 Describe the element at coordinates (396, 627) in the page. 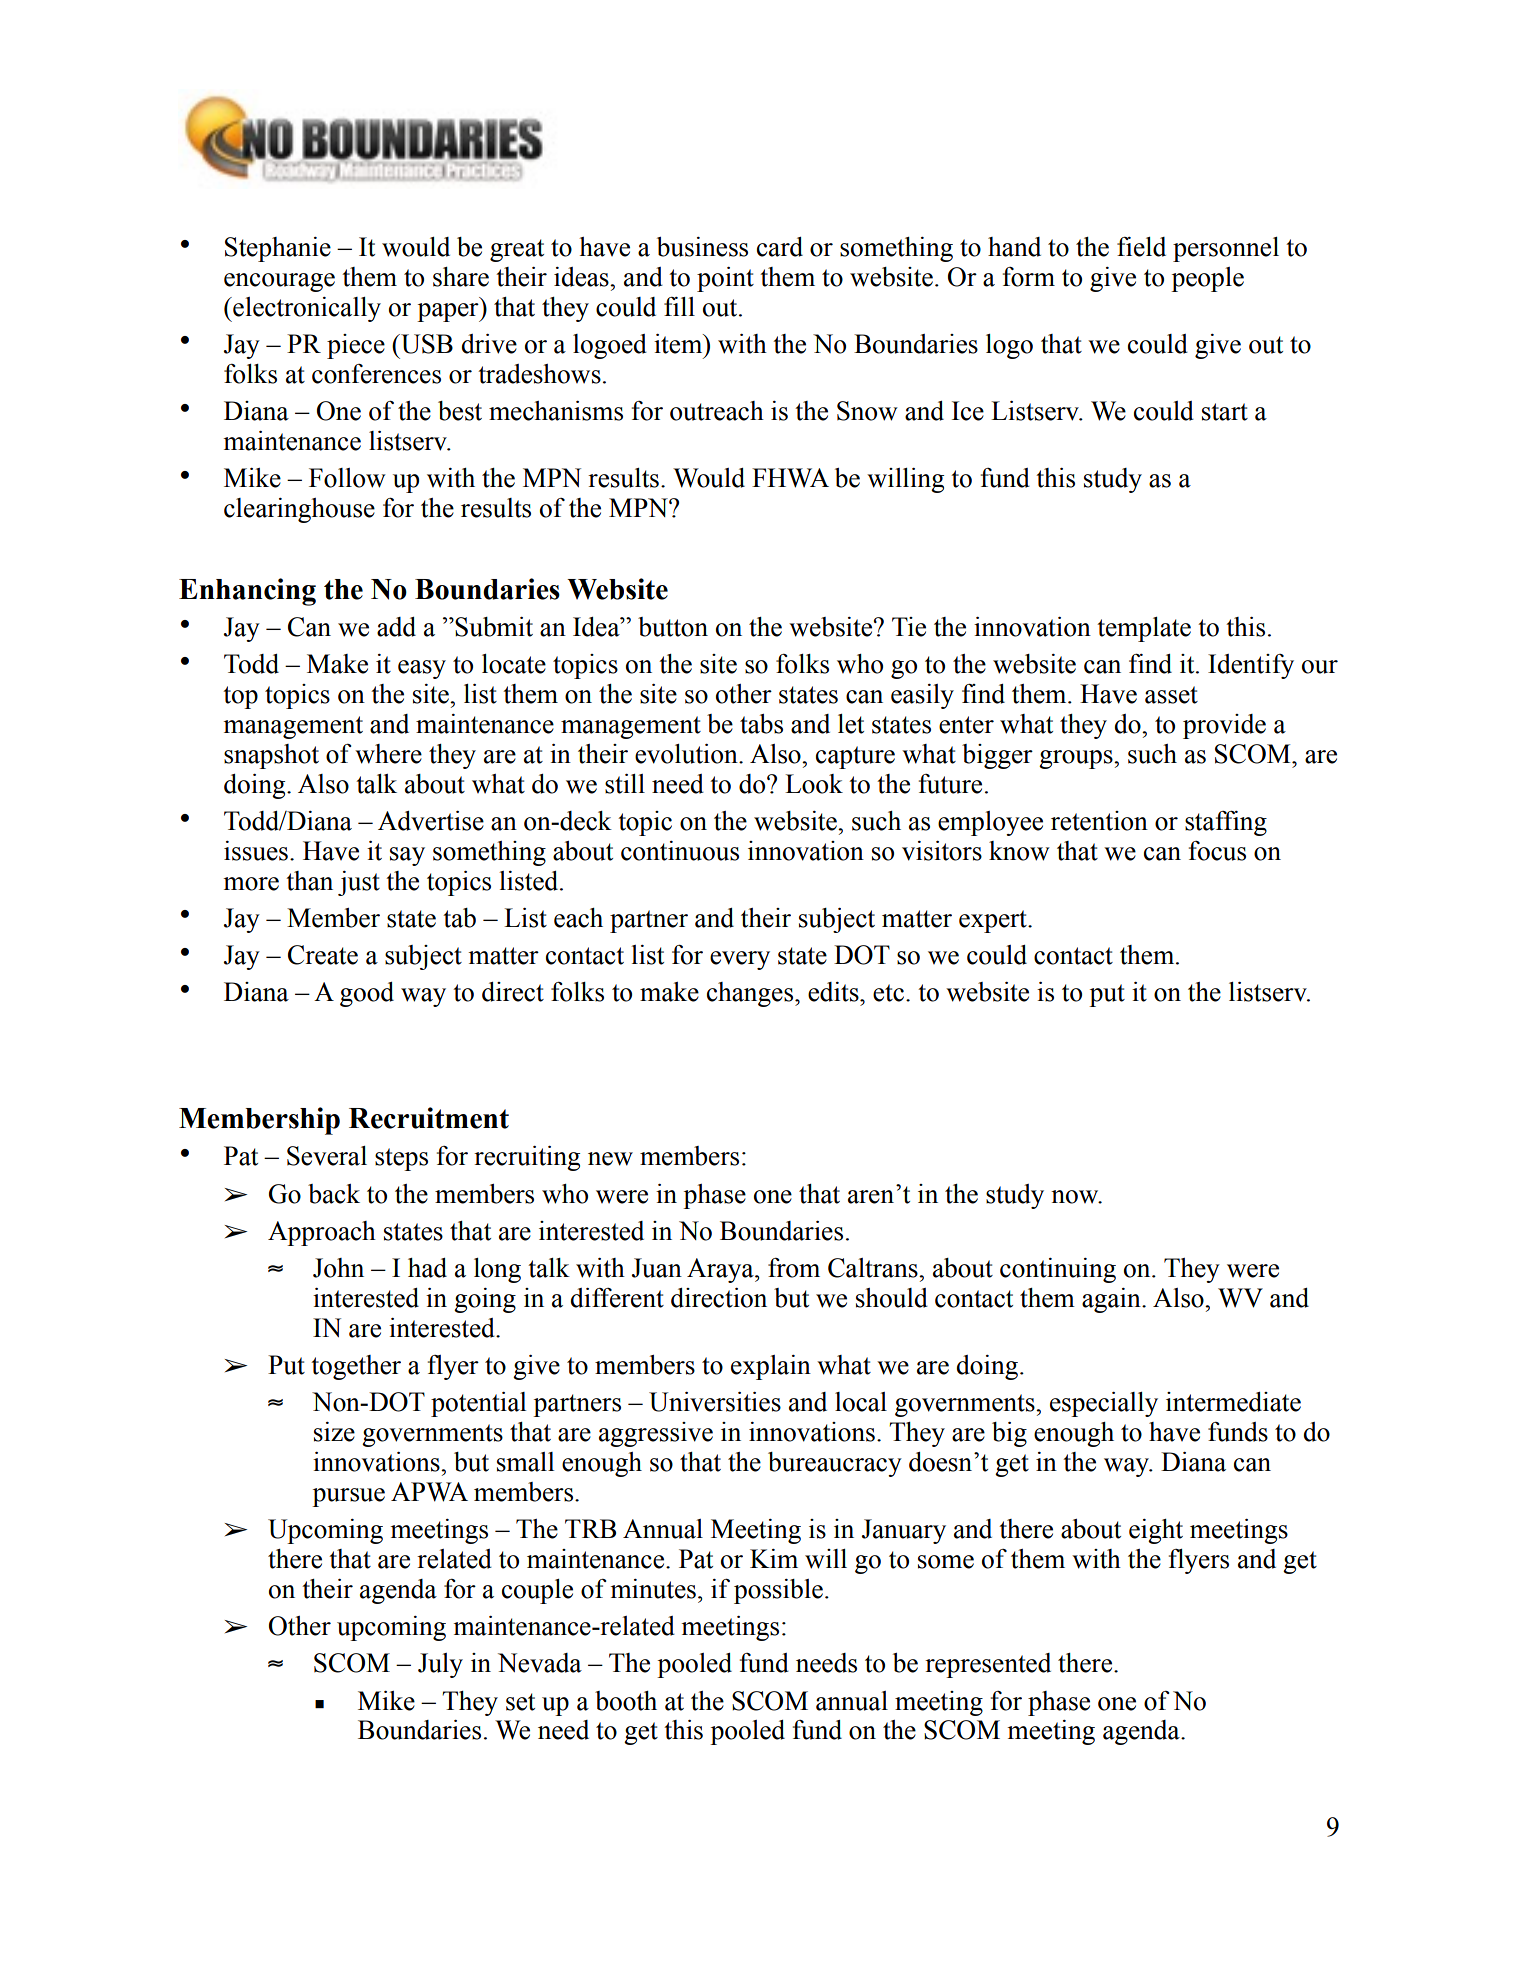

I see `add` at that location.
